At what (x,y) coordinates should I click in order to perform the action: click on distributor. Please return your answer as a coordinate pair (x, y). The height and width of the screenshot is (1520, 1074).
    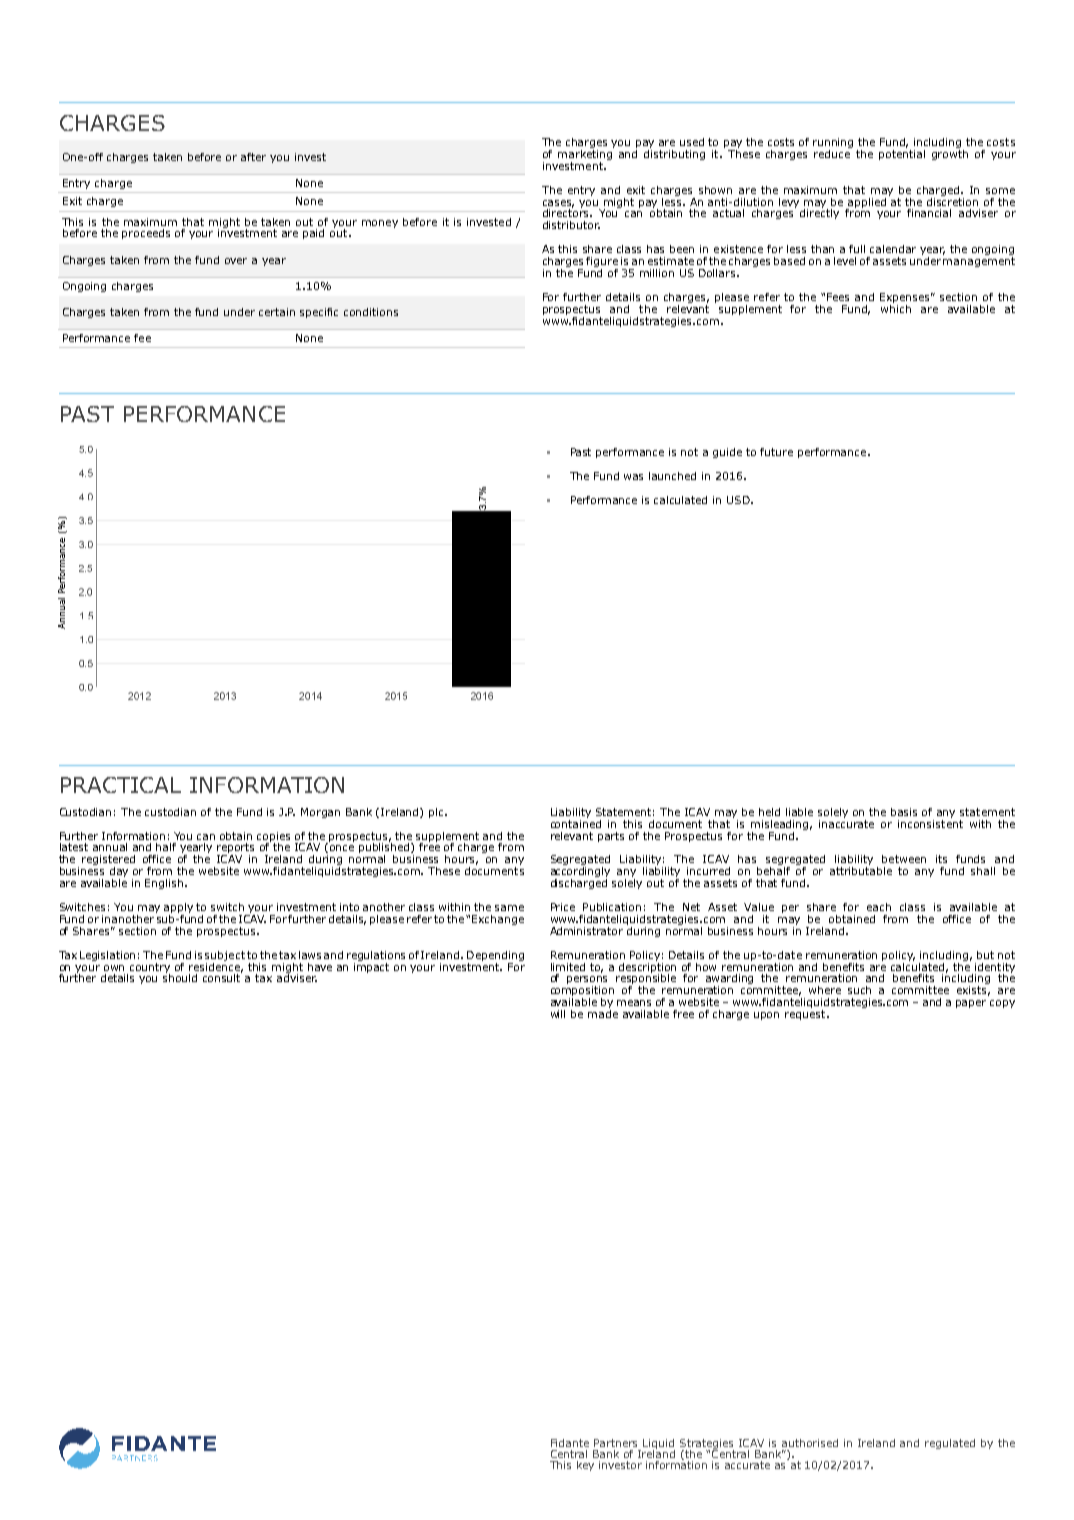
    Looking at the image, I should click on (571, 225).
